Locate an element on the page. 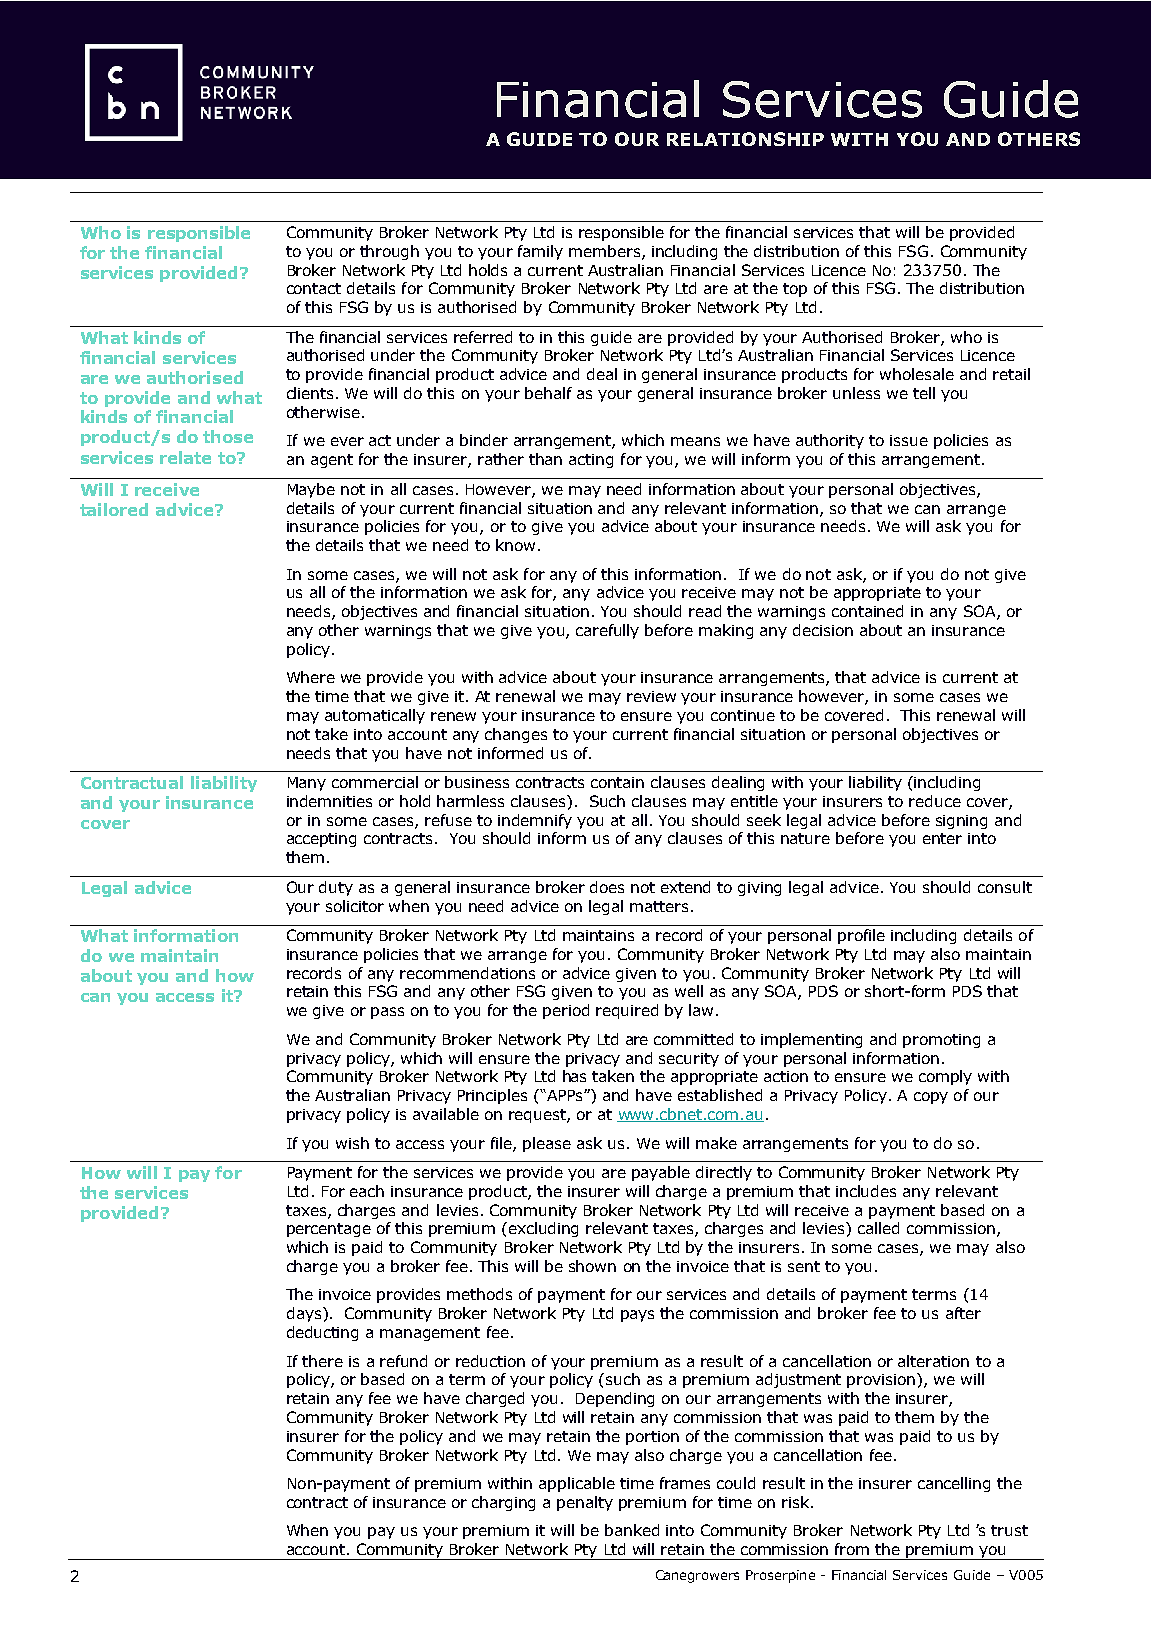 The height and width of the page is (1629, 1151). indemnify is located at coordinates (535, 821).
